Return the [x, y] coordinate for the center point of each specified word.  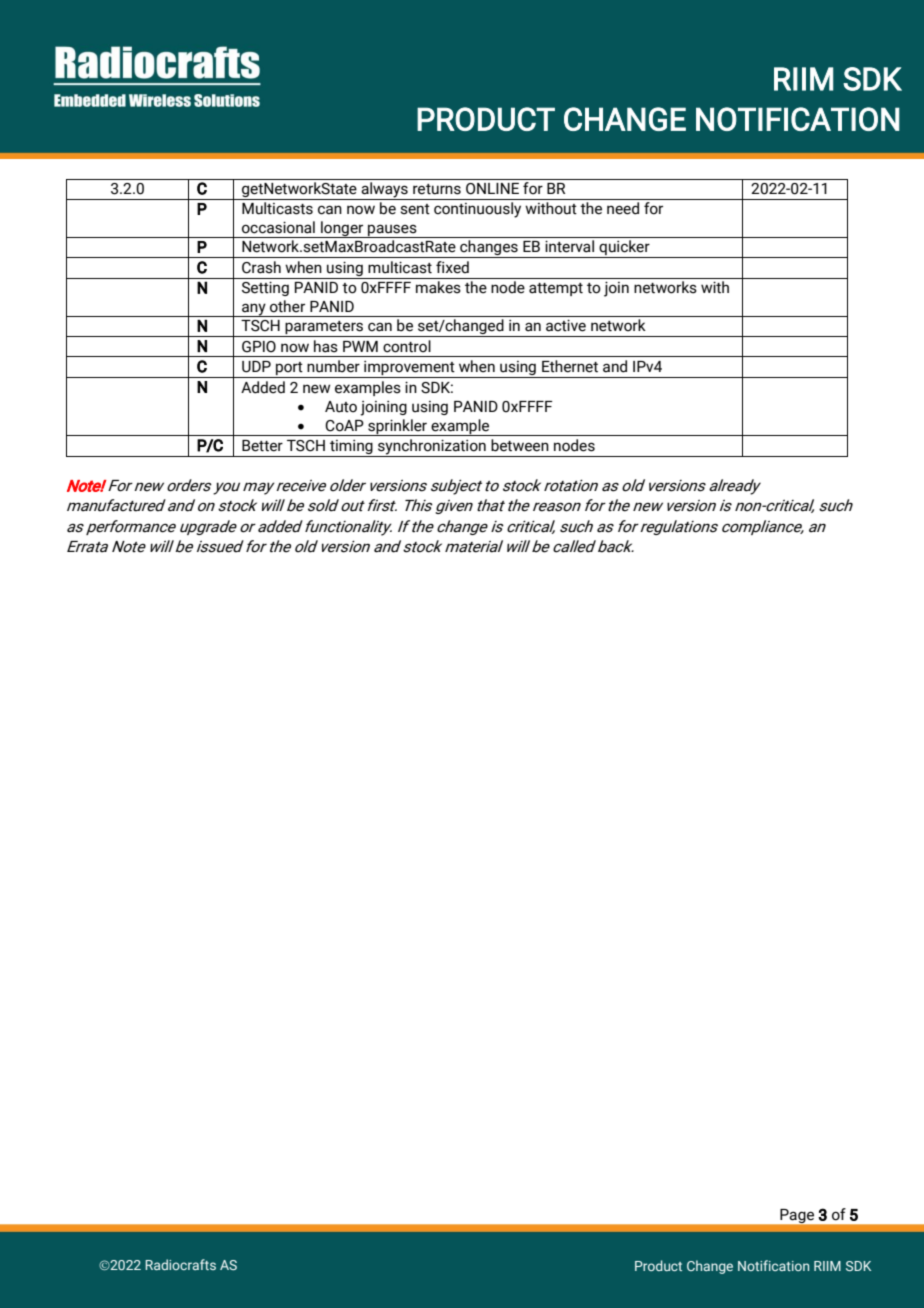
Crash [261, 267]
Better [262, 446]
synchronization [432, 448]
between [520, 445]
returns [437, 189]
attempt [556, 289]
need [623, 208]
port [289, 370]
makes [438, 287]
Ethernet [570, 366]
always [384, 191]
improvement [409, 369]
